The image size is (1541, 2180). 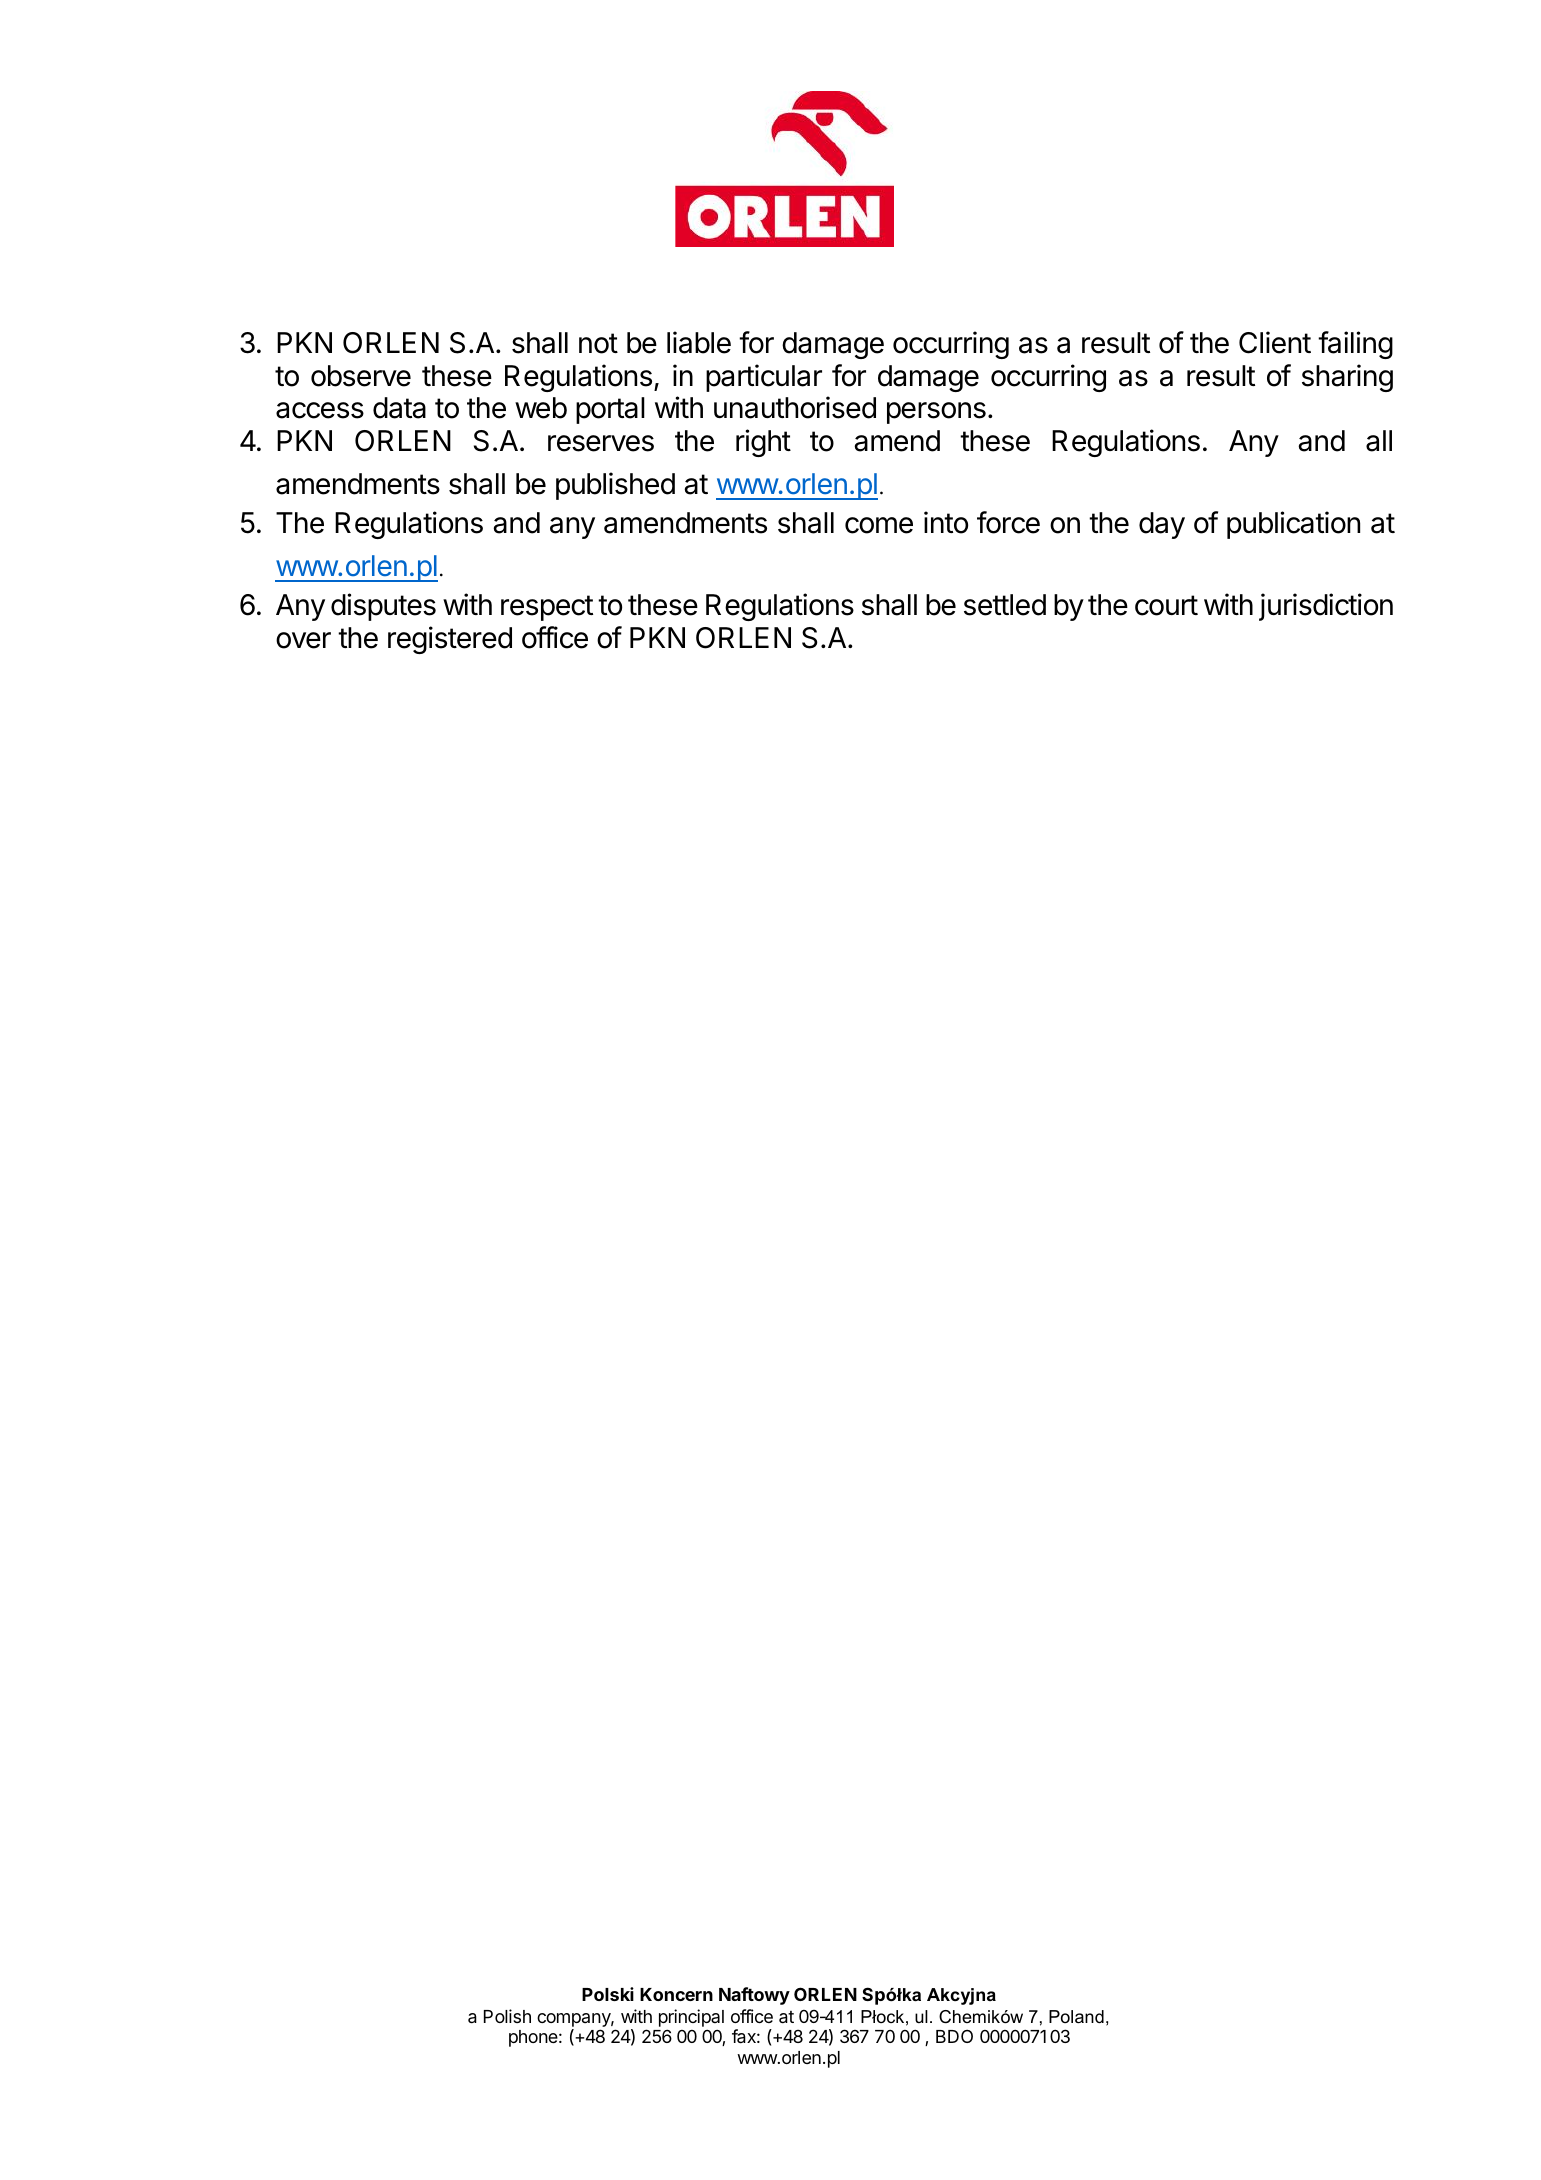 I want to click on data, so click(x=399, y=408).
